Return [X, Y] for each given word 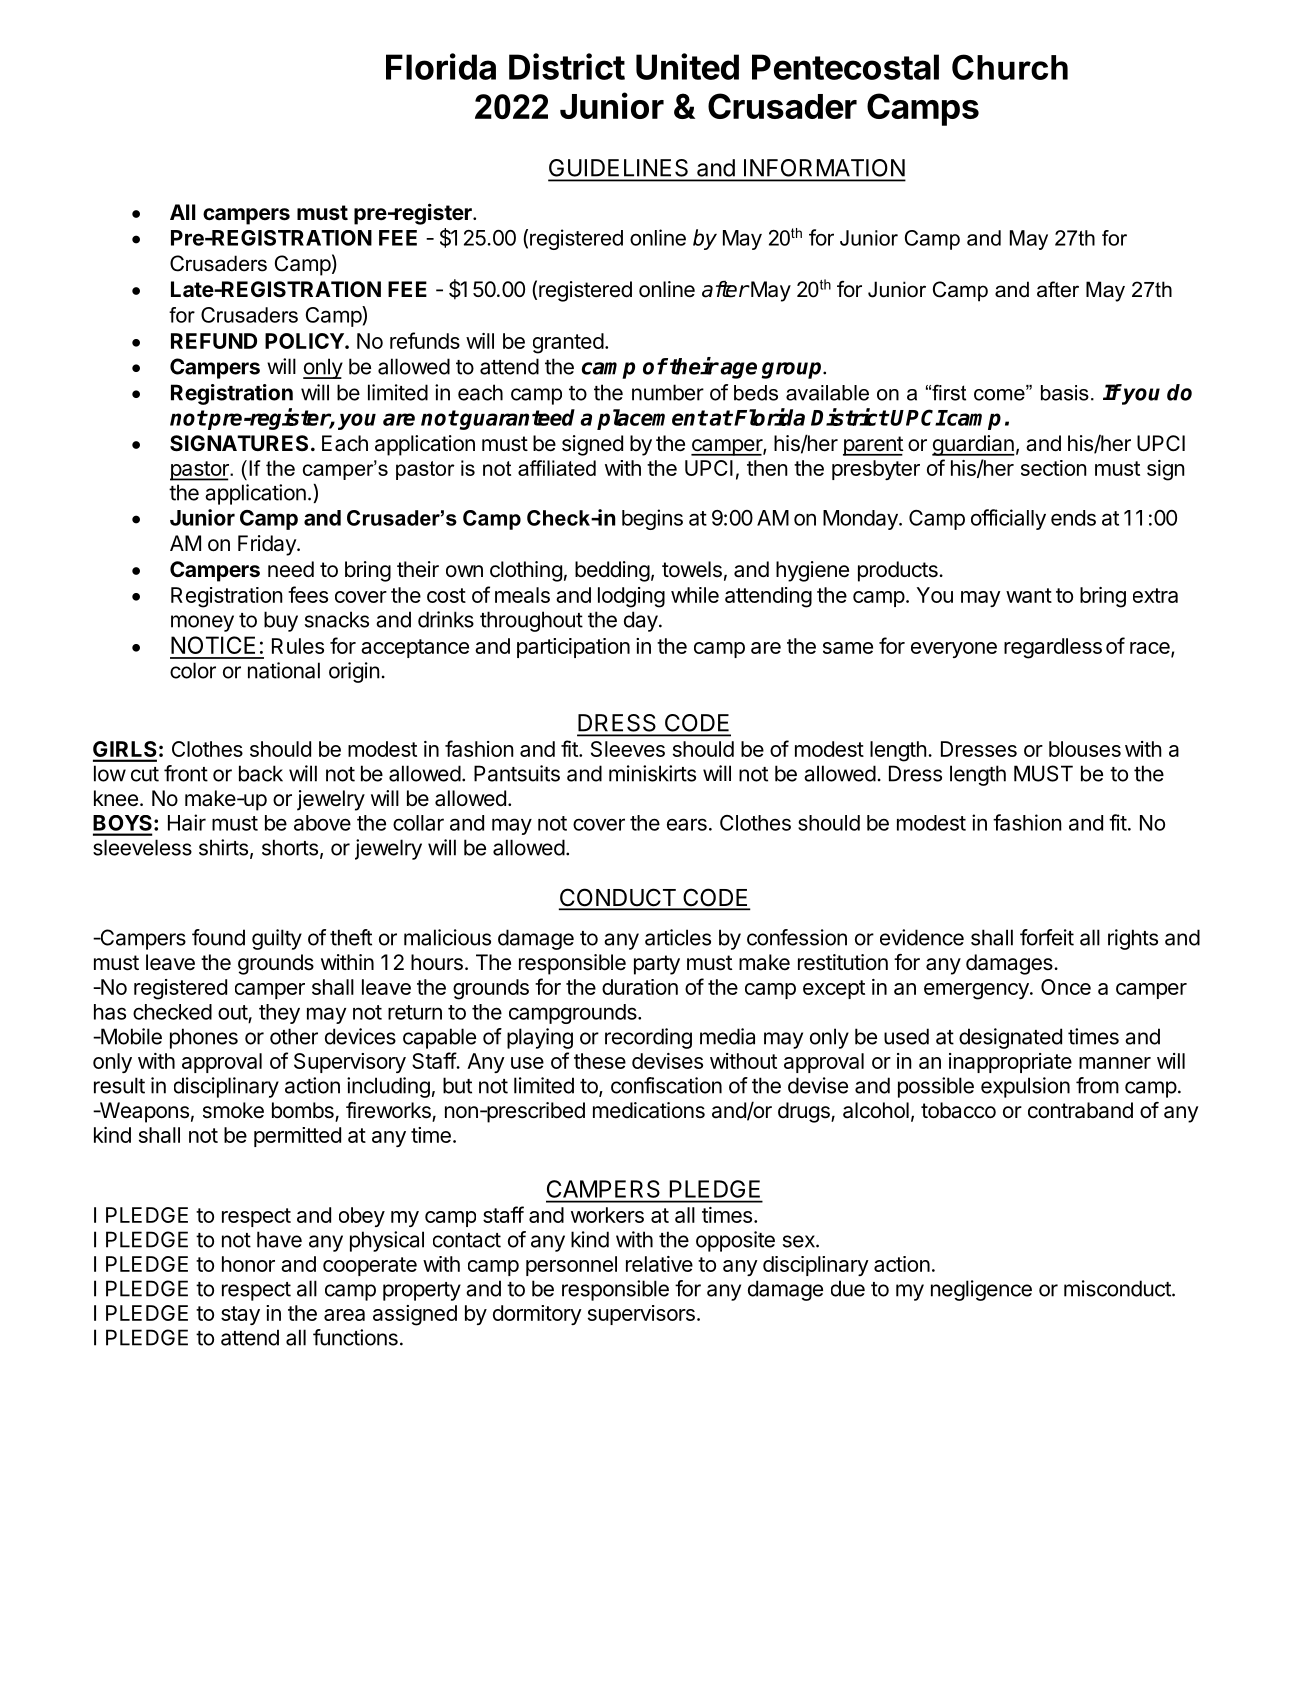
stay [240, 1315]
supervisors [641, 1315]
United [687, 66]
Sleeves [628, 749]
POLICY [305, 341]
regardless [1053, 648]
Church [1010, 67]
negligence [981, 1290]
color [193, 670]
